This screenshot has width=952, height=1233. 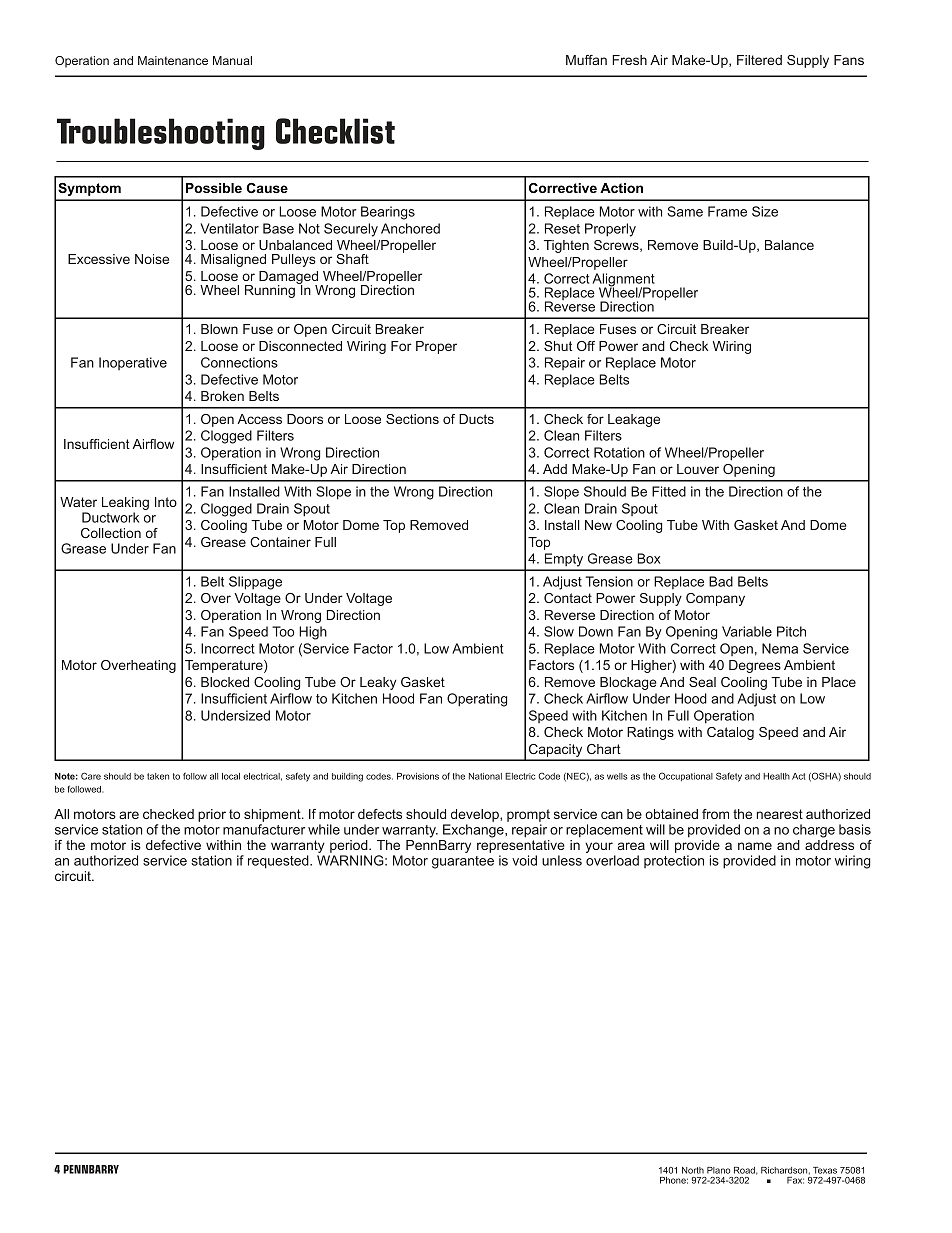 I want to click on requested, so click(x=279, y=862).
